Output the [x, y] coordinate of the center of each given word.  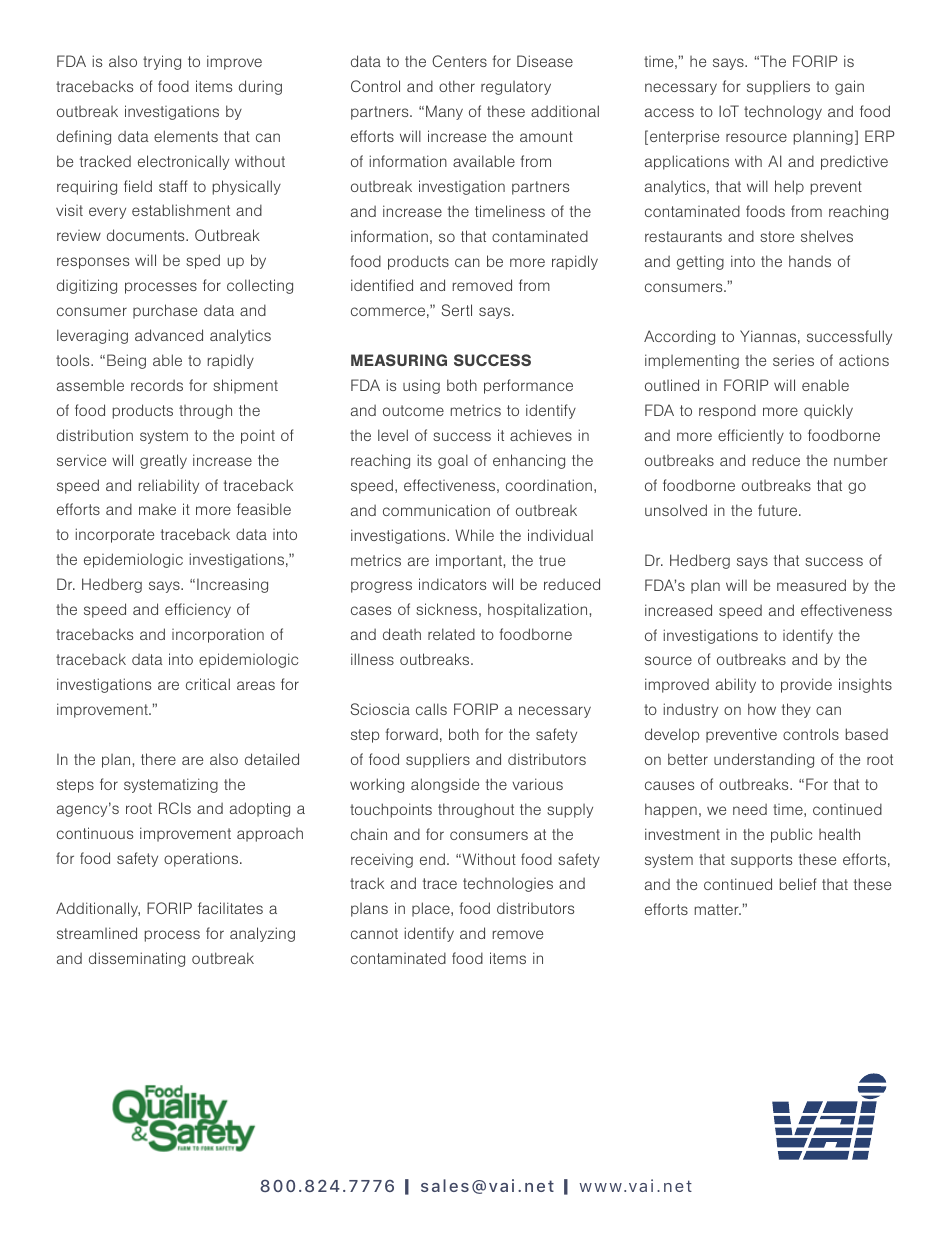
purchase [165, 311]
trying [162, 62]
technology [783, 112]
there [158, 759]
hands [810, 261]
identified [382, 285]
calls [431, 709]
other [457, 86]
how [762, 709]
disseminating [137, 959]
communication [436, 510]
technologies [508, 885]
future [779, 510]
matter [718, 909]
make [157, 509]
